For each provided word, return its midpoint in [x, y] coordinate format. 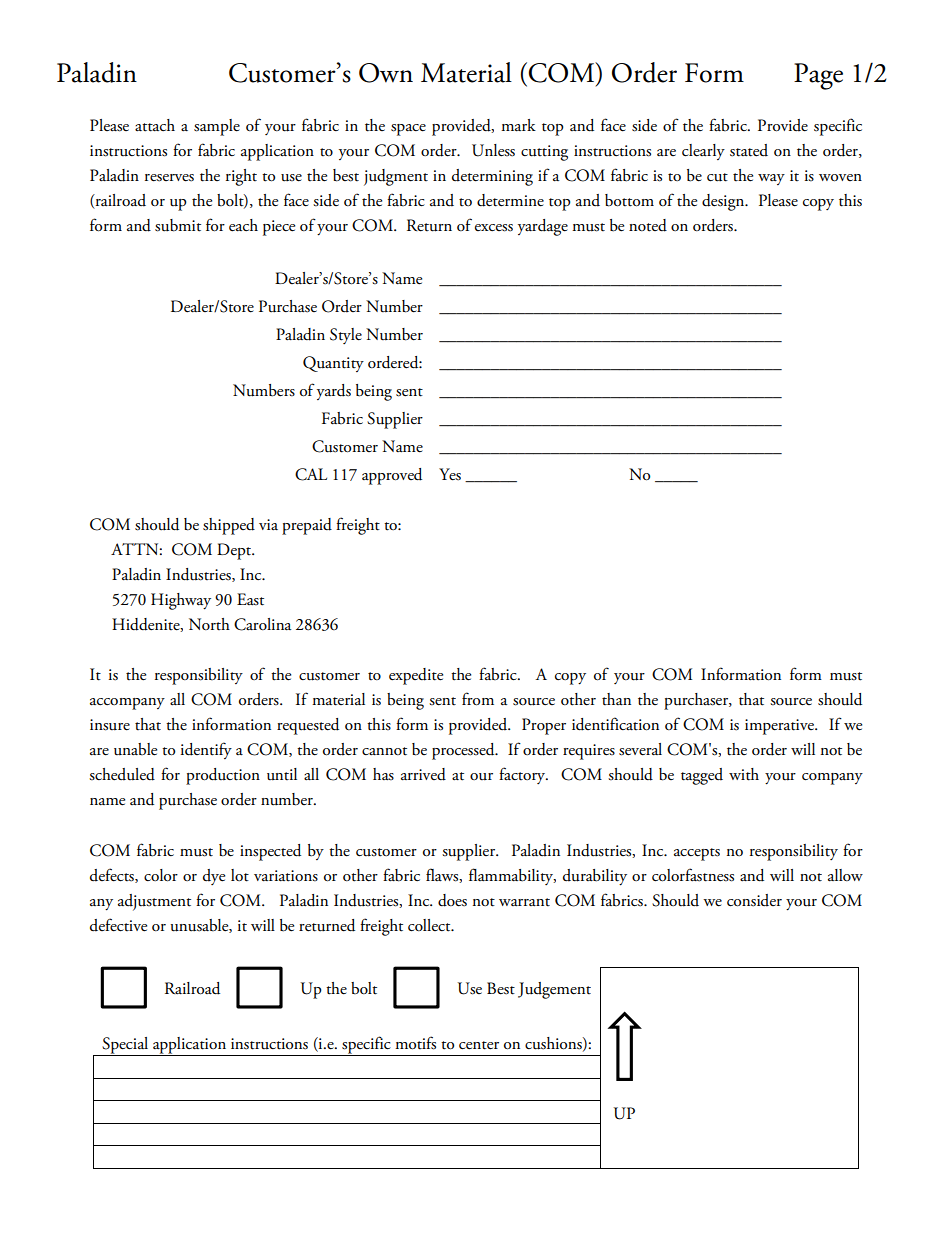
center [479, 1045]
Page [818, 76]
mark [518, 125]
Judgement [554, 990]
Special [125, 1046]
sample [217, 127]
